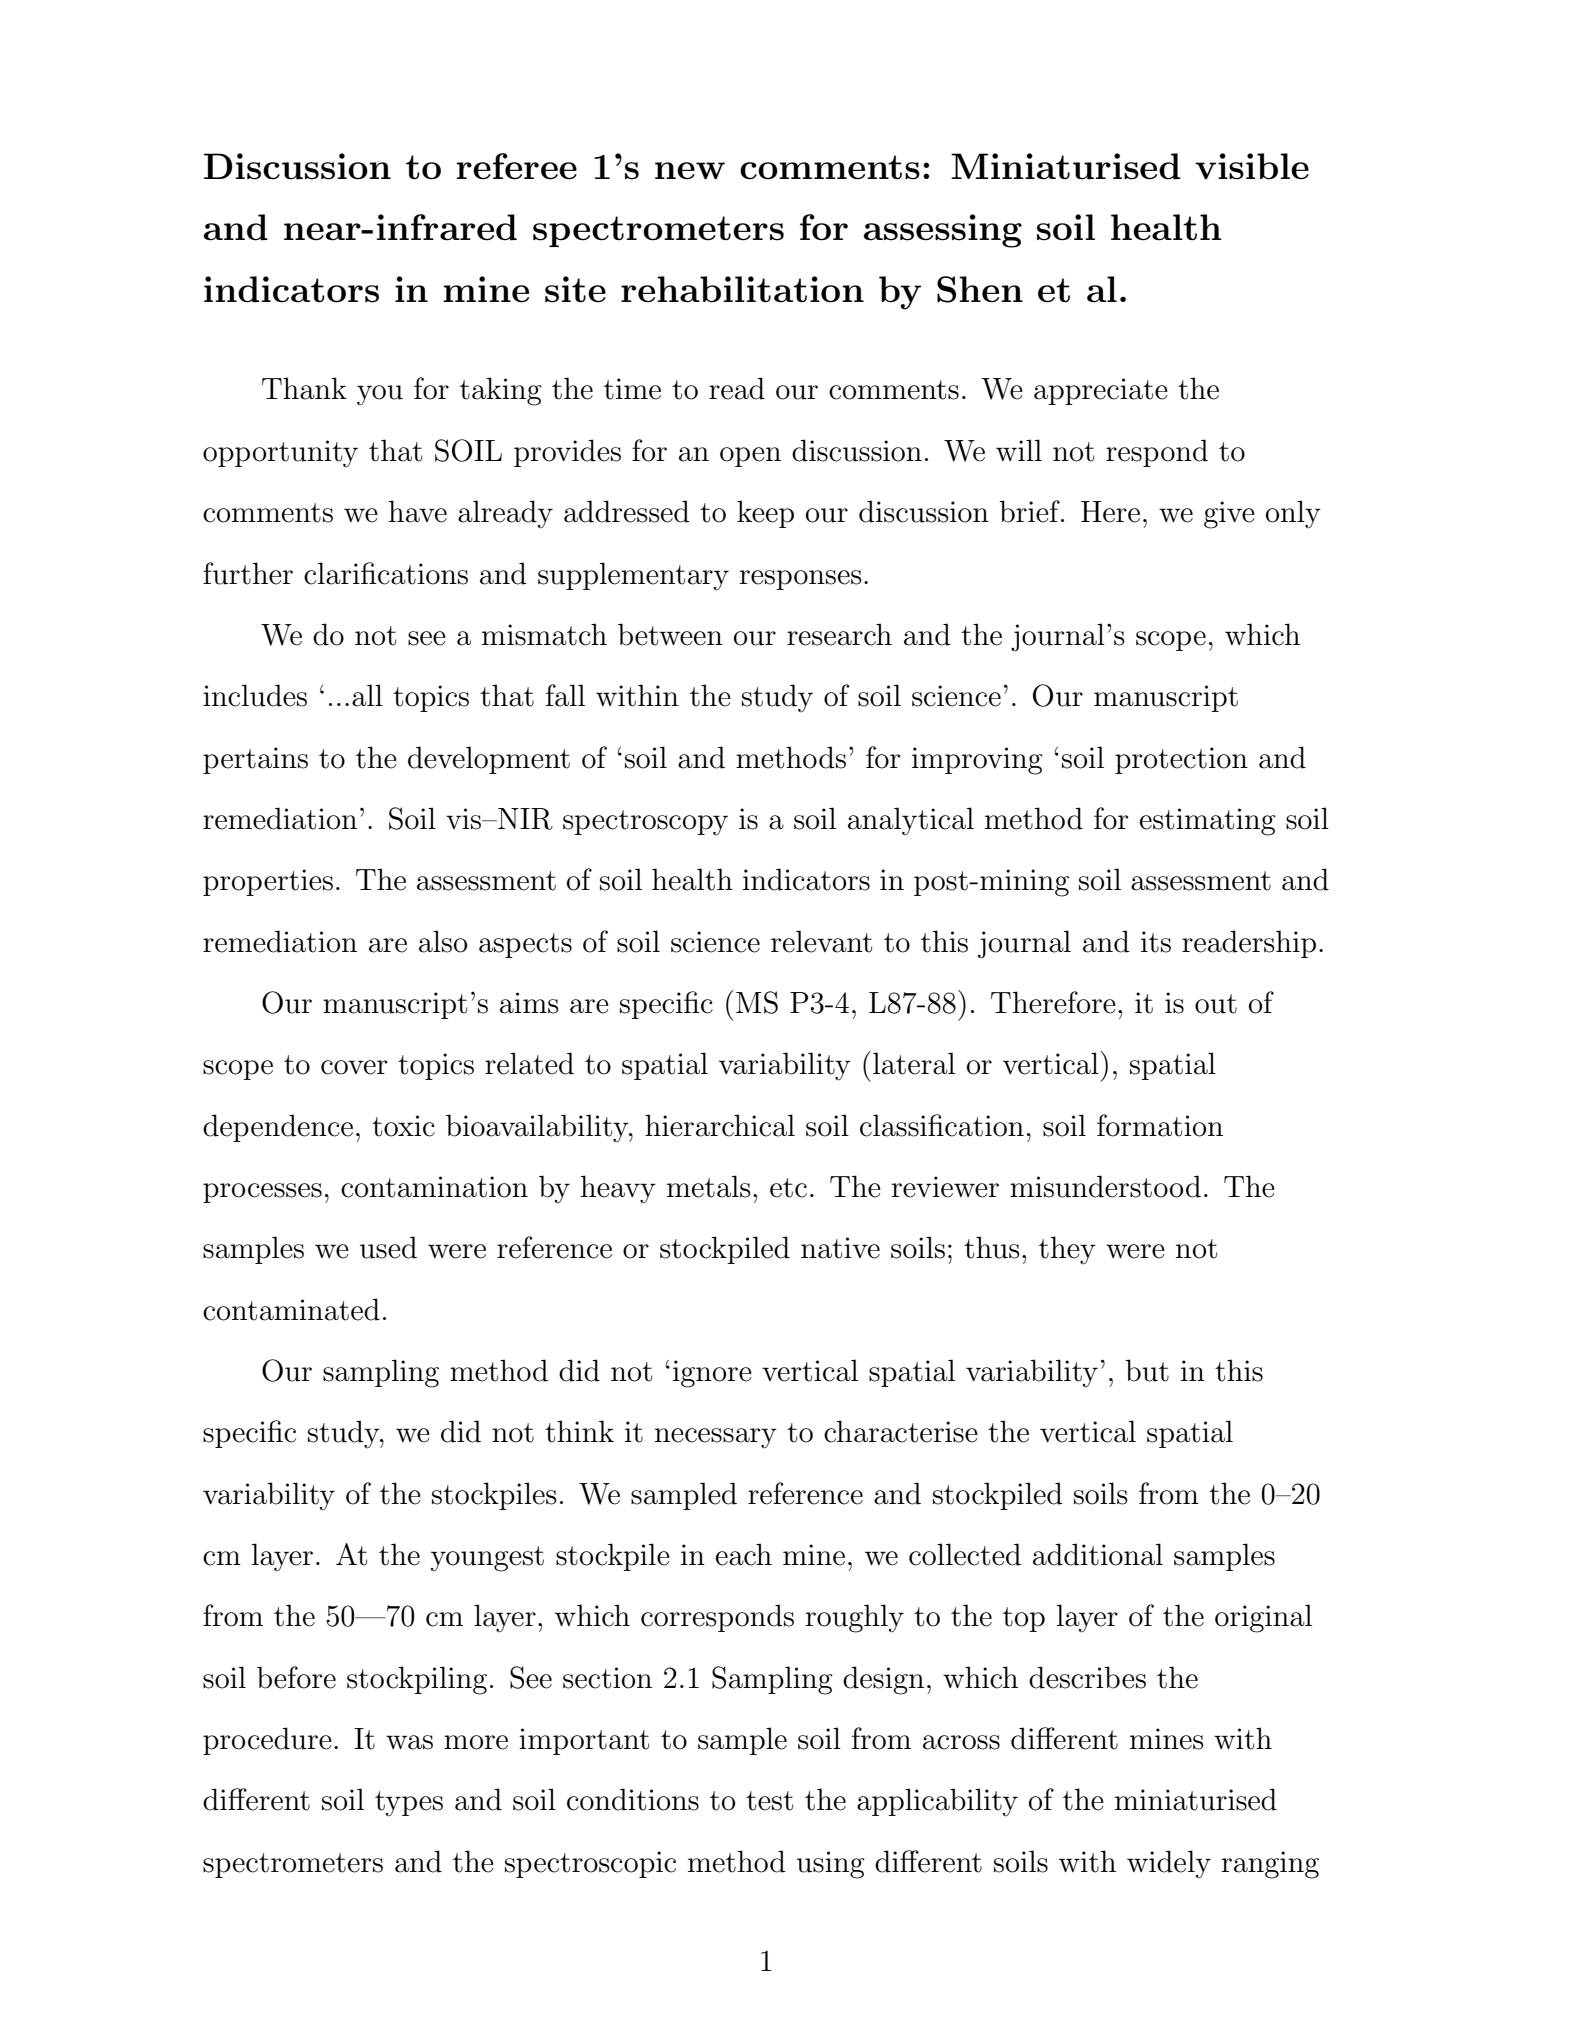  What do you see at coordinates (1216, 1004) in the page?
I see `out` at bounding box center [1216, 1004].
